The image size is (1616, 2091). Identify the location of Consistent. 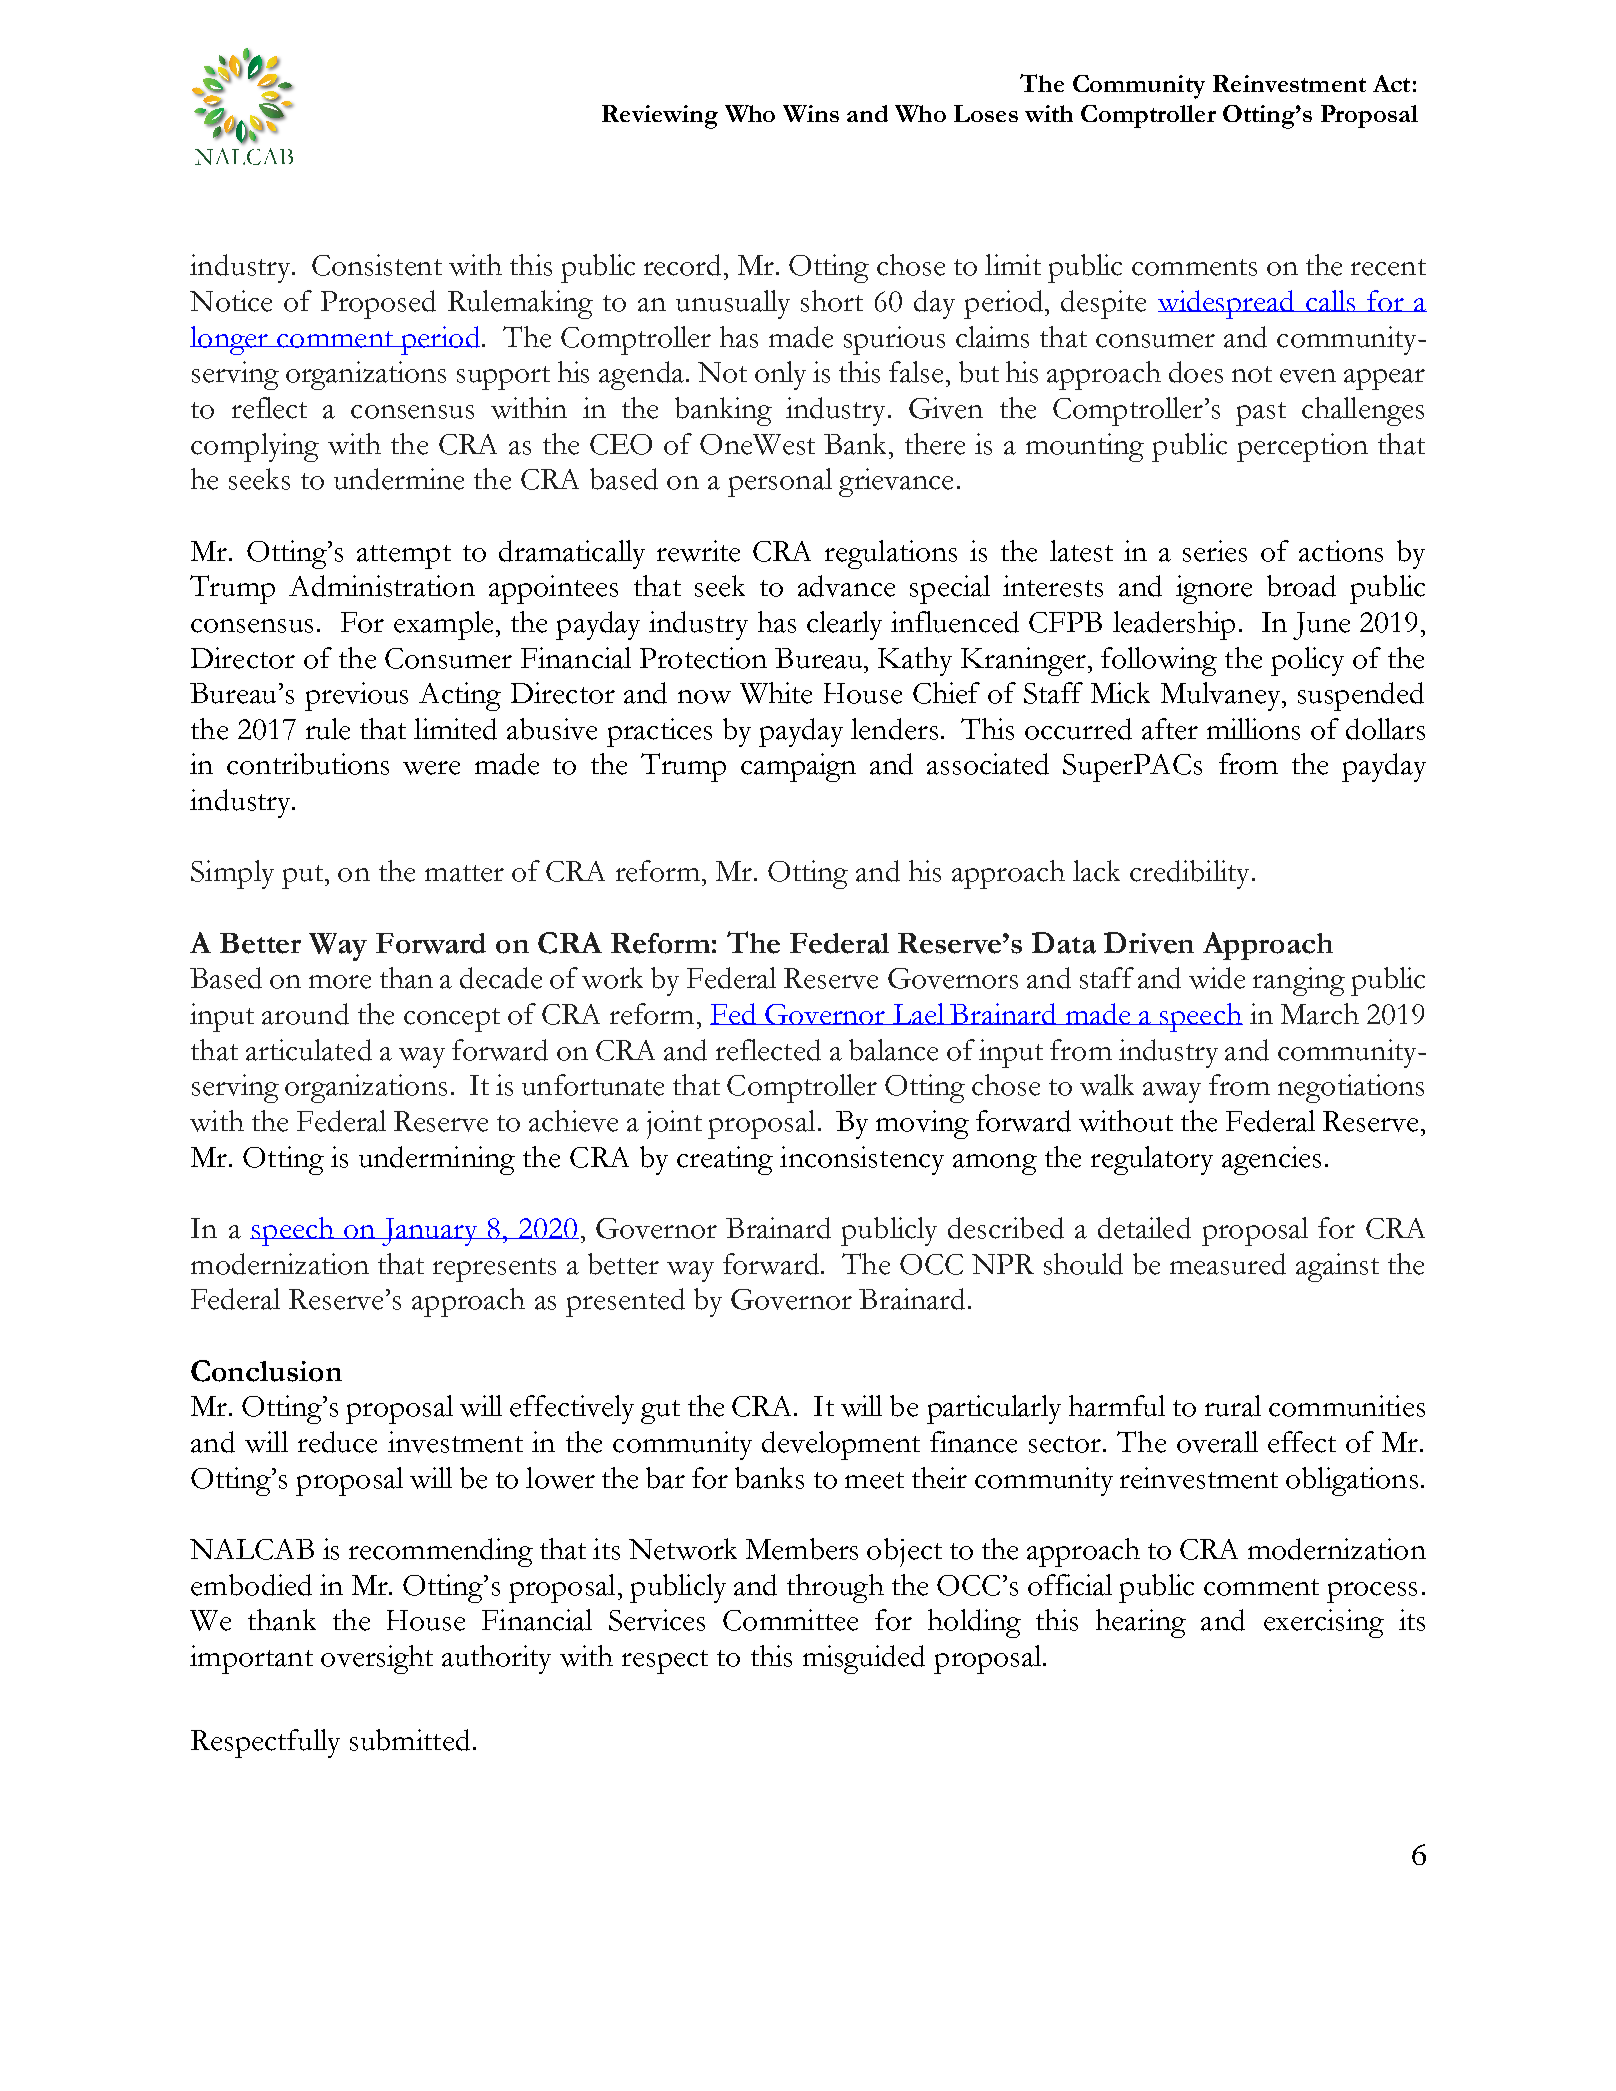
(377, 265).
